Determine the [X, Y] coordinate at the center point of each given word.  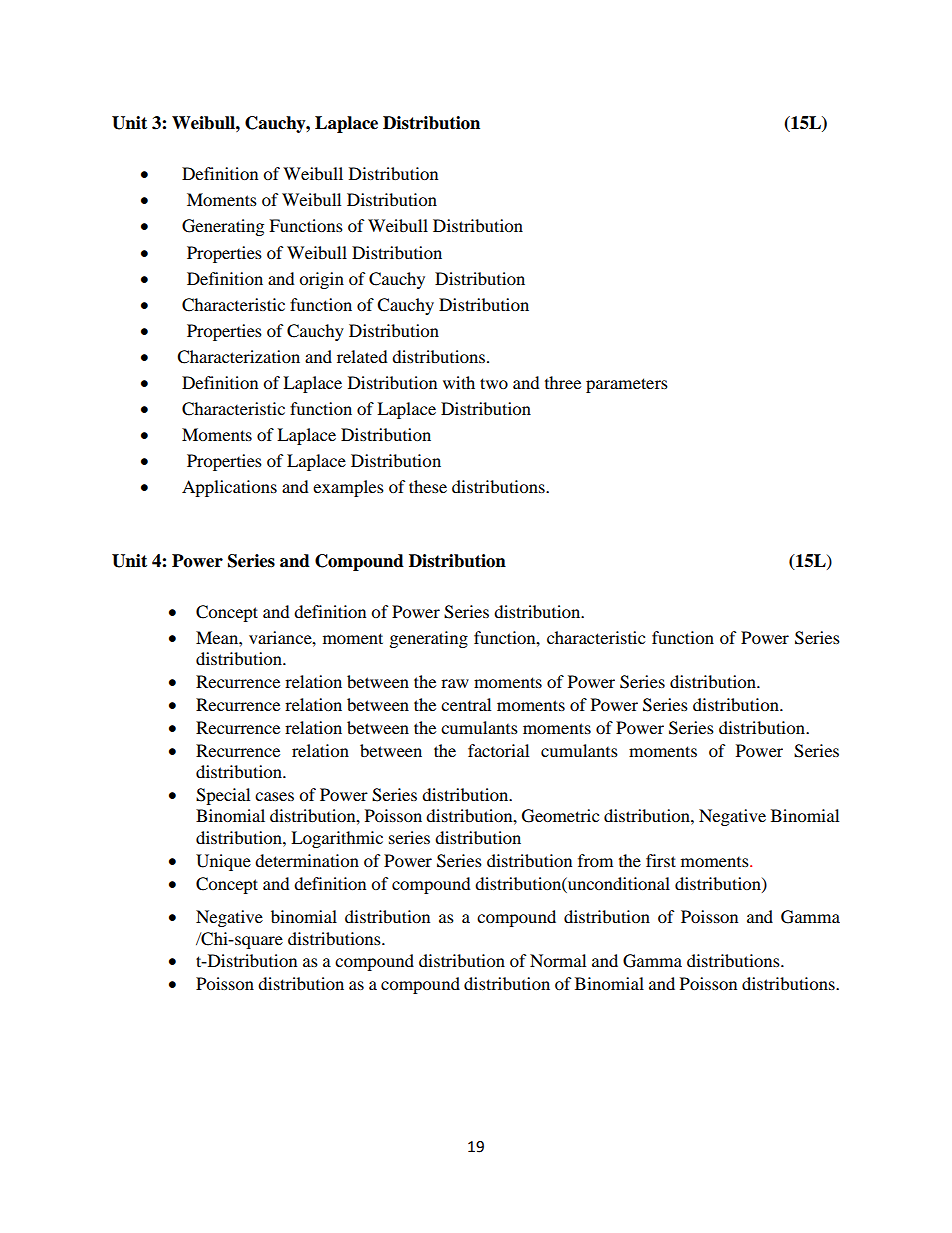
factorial [498, 750]
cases [274, 796]
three [563, 382]
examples [348, 488]
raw [455, 683]
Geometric [560, 816]
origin [321, 280]
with [459, 382]
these [428, 486]
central [466, 704]
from [595, 860]
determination [307, 860]
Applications [229, 488]
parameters [627, 385]
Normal [558, 960]
